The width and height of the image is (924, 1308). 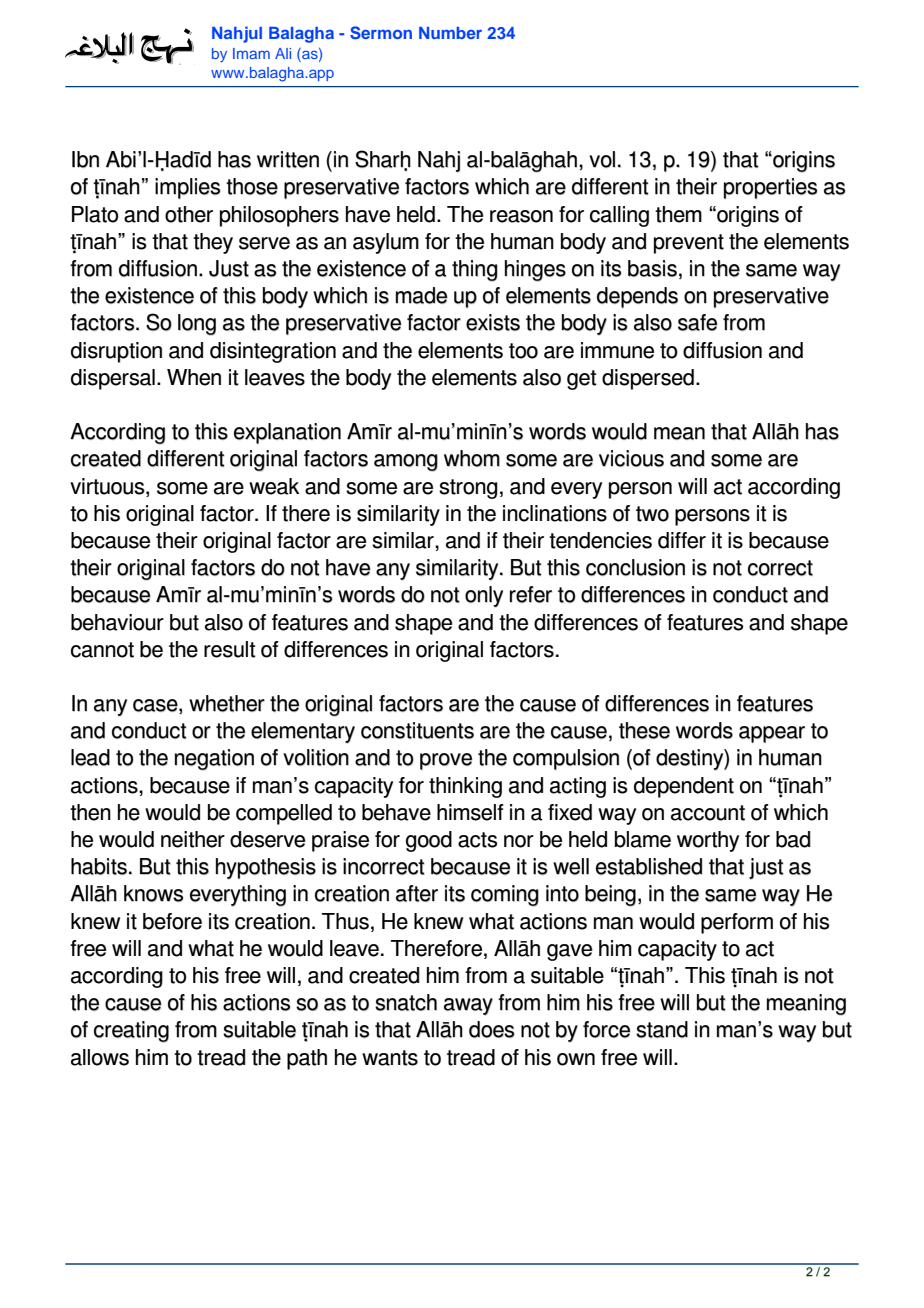 What do you see at coordinates (117, 622) in the image?
I see `behaviour` at bounding box center [117, 622].
